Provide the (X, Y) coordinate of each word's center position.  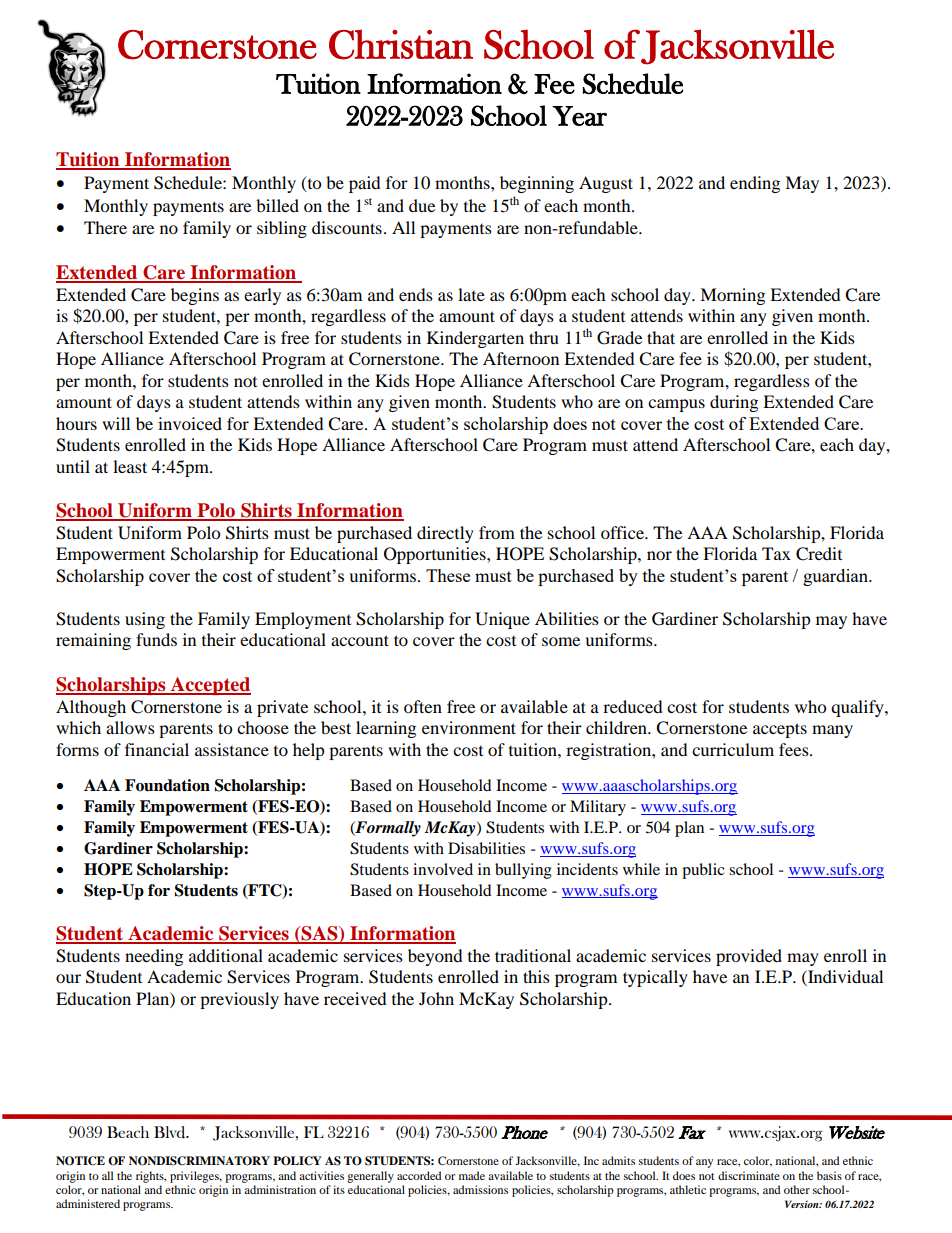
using (145, 620)
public (703, 871)
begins (195, 296)
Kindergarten (475, 339)
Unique (502, 620)
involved (443, 869)
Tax (776, 553)
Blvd (171, 1132)
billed (277, 205)
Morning (732, 296)
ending (755, 184)
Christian (401, 44)
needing (154, 957)
